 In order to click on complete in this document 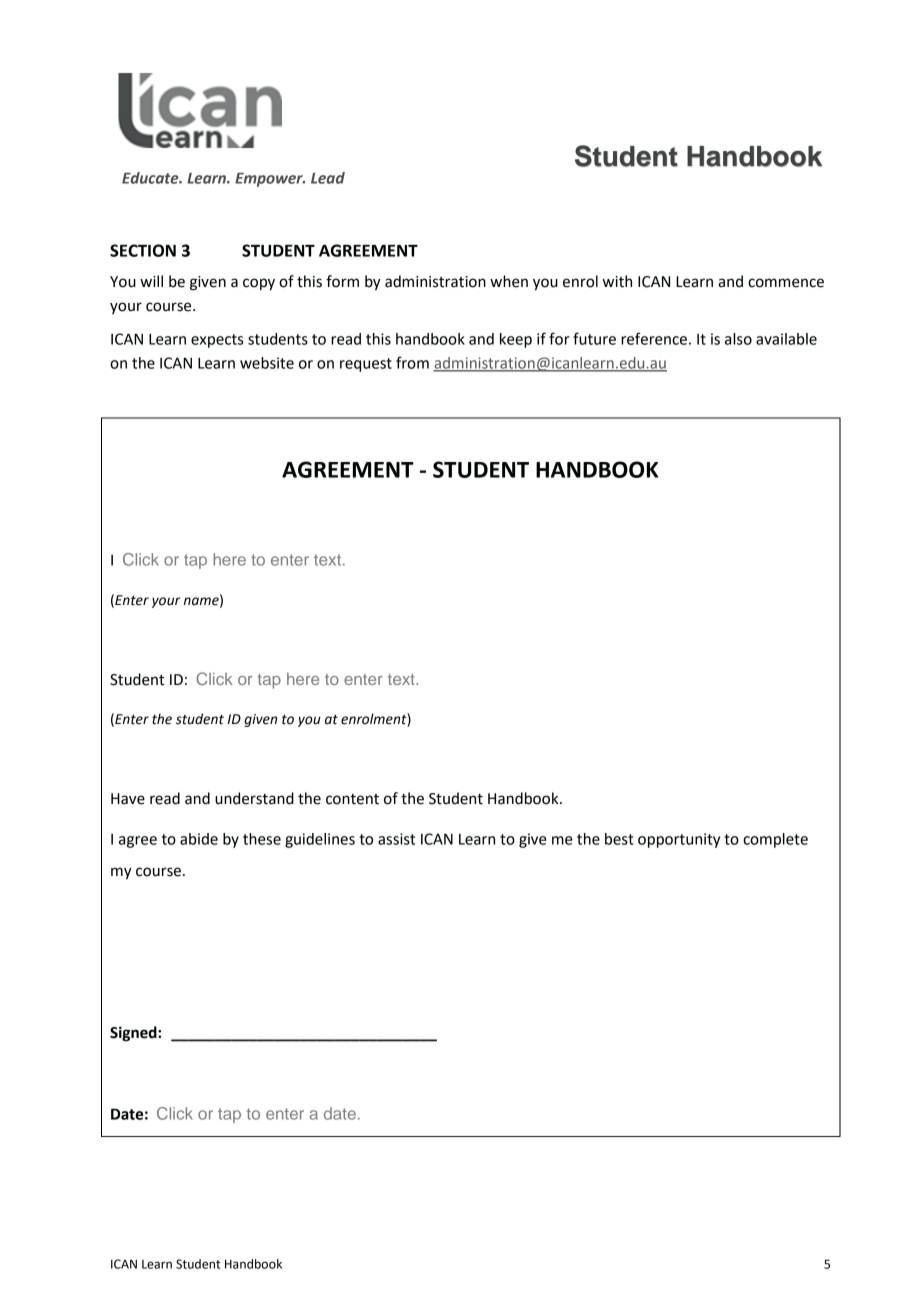, I will do `click(775, 840)`.
